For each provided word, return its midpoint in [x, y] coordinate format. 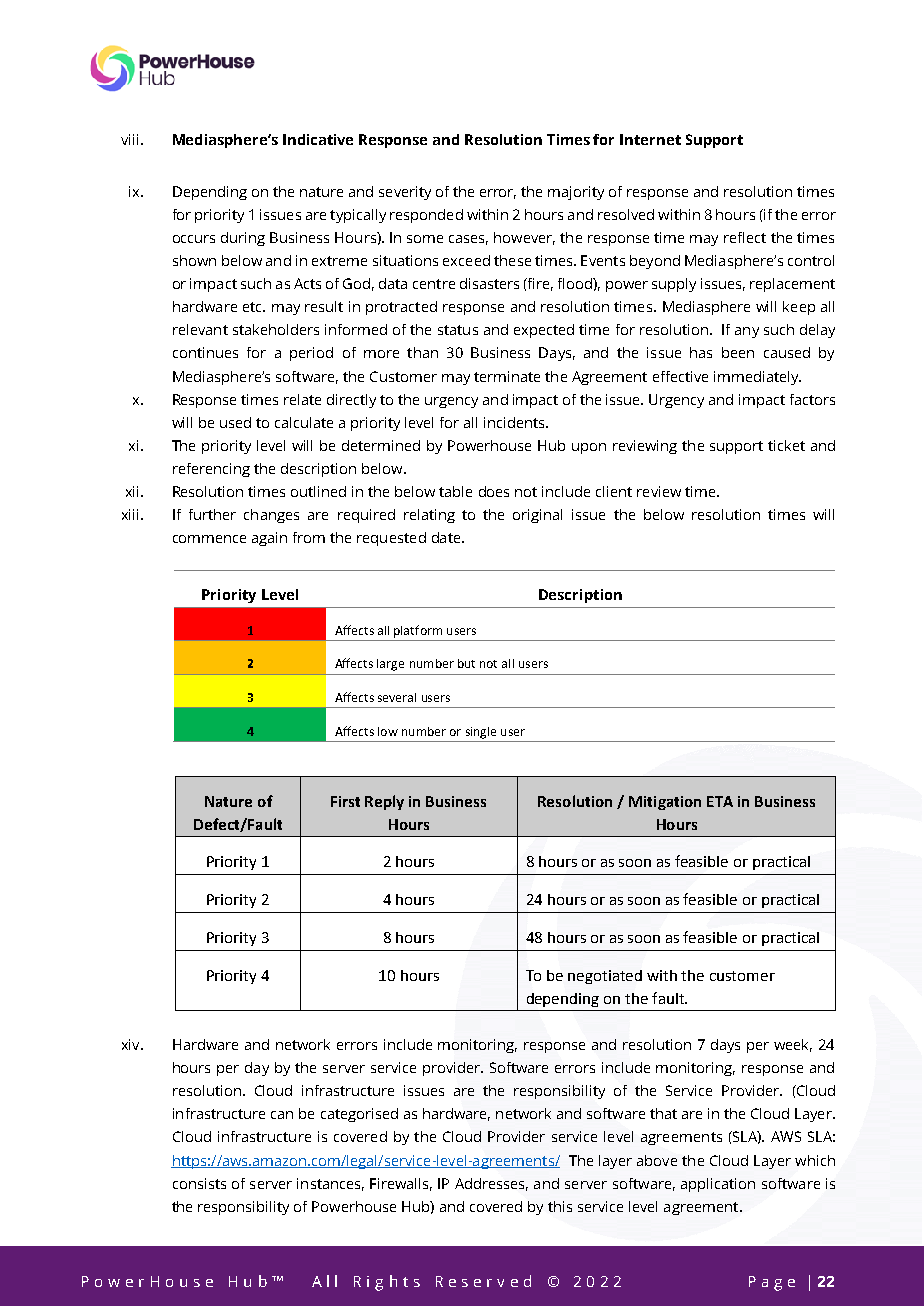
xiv [132, 1044]
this [560, 1206]
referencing [211, 470]
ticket [786, 445]
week [793, 1045]
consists [199, 1183]
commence [209, 539]
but [466, 663]
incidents [515, 422]
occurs [194, 239]
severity [405, 193]
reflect [745, 237]
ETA [720, 801]
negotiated [605, 977]
